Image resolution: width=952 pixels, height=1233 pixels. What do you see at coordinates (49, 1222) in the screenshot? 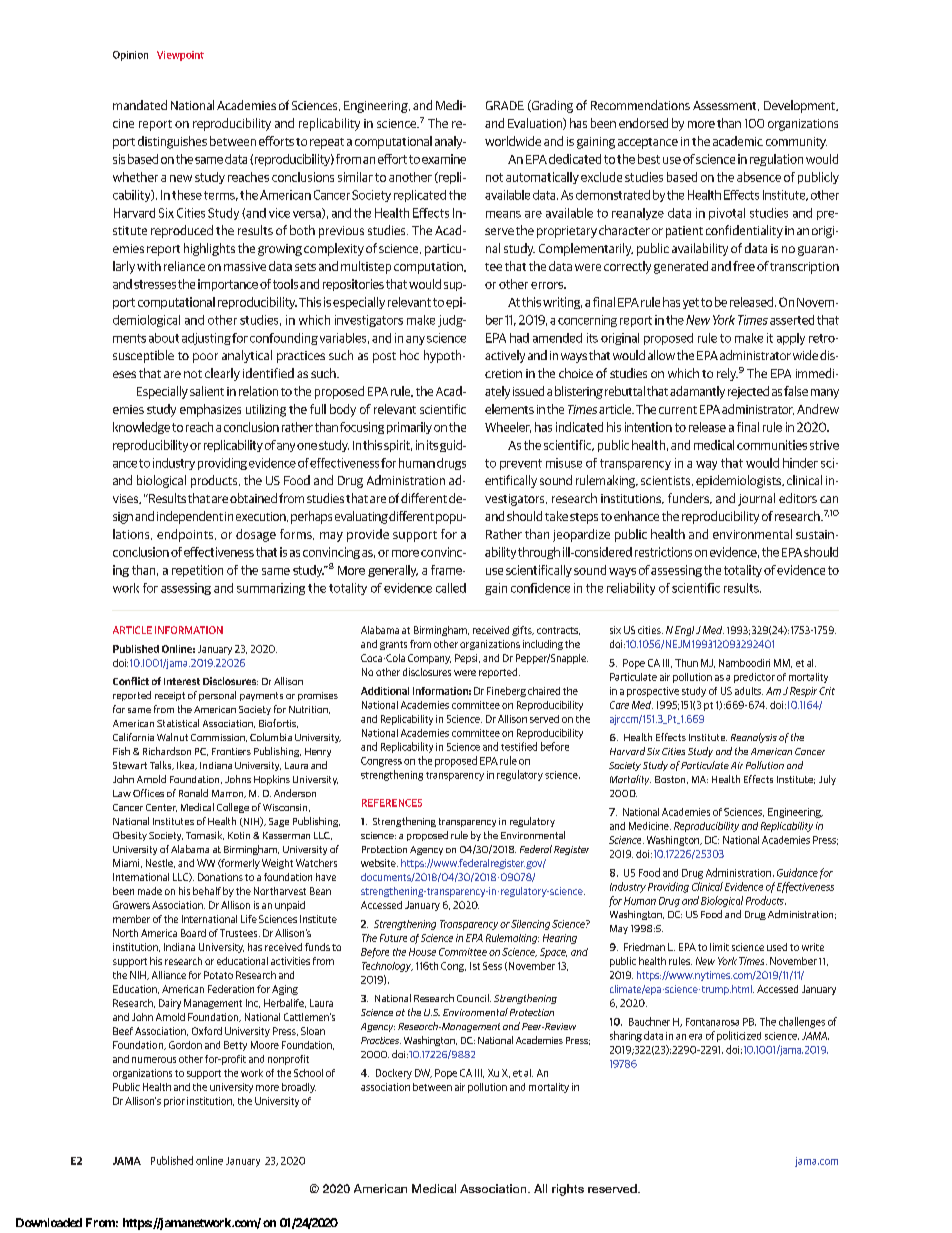
I see `Downloaded` at bounding box center [49, 1222].
